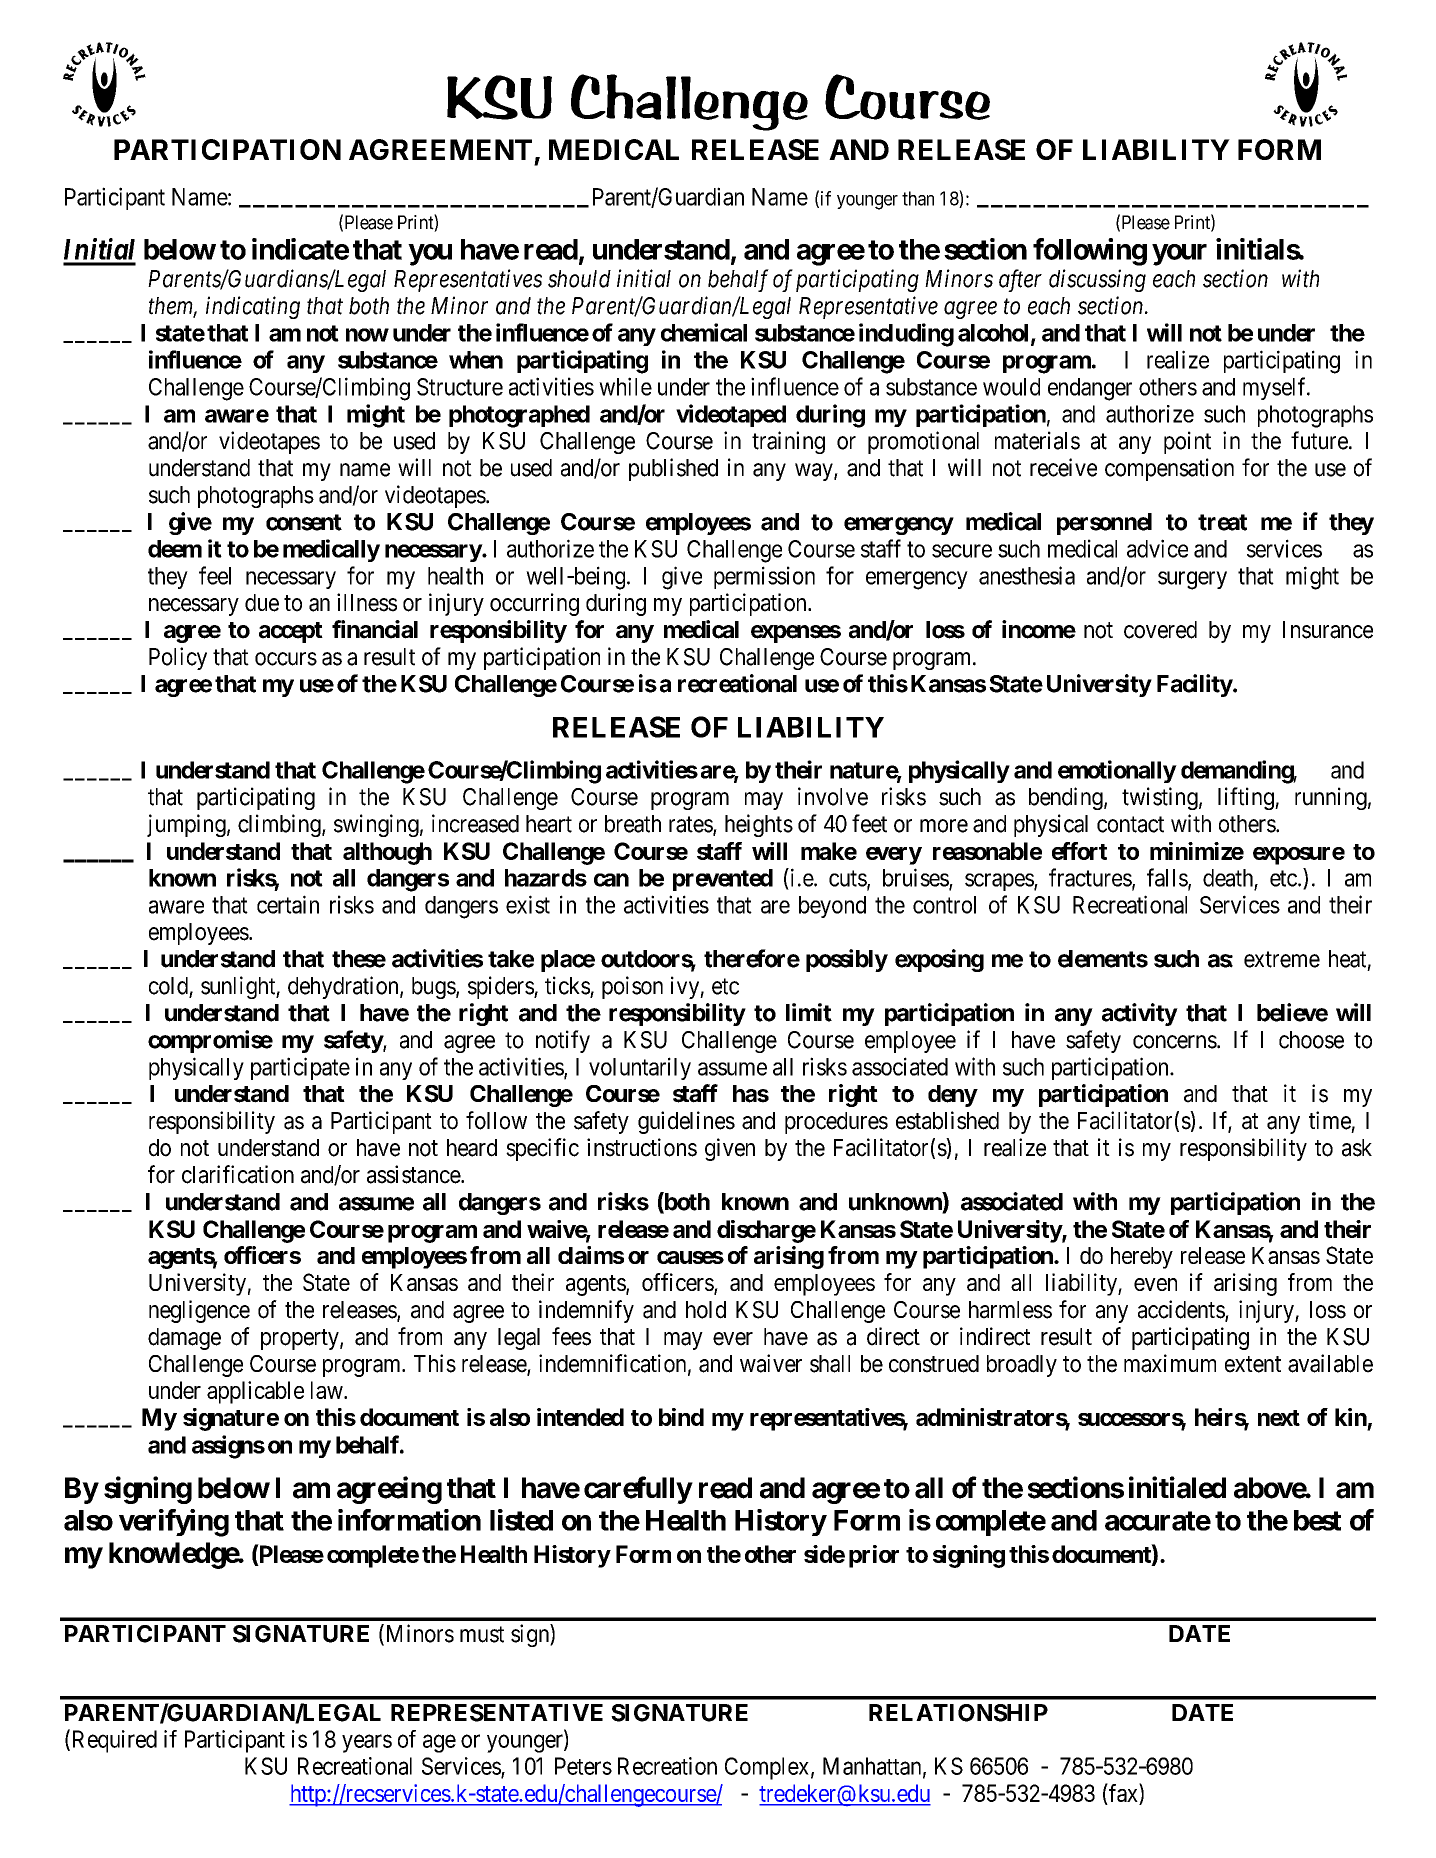  I want to click on permission, so click(764, 577).
